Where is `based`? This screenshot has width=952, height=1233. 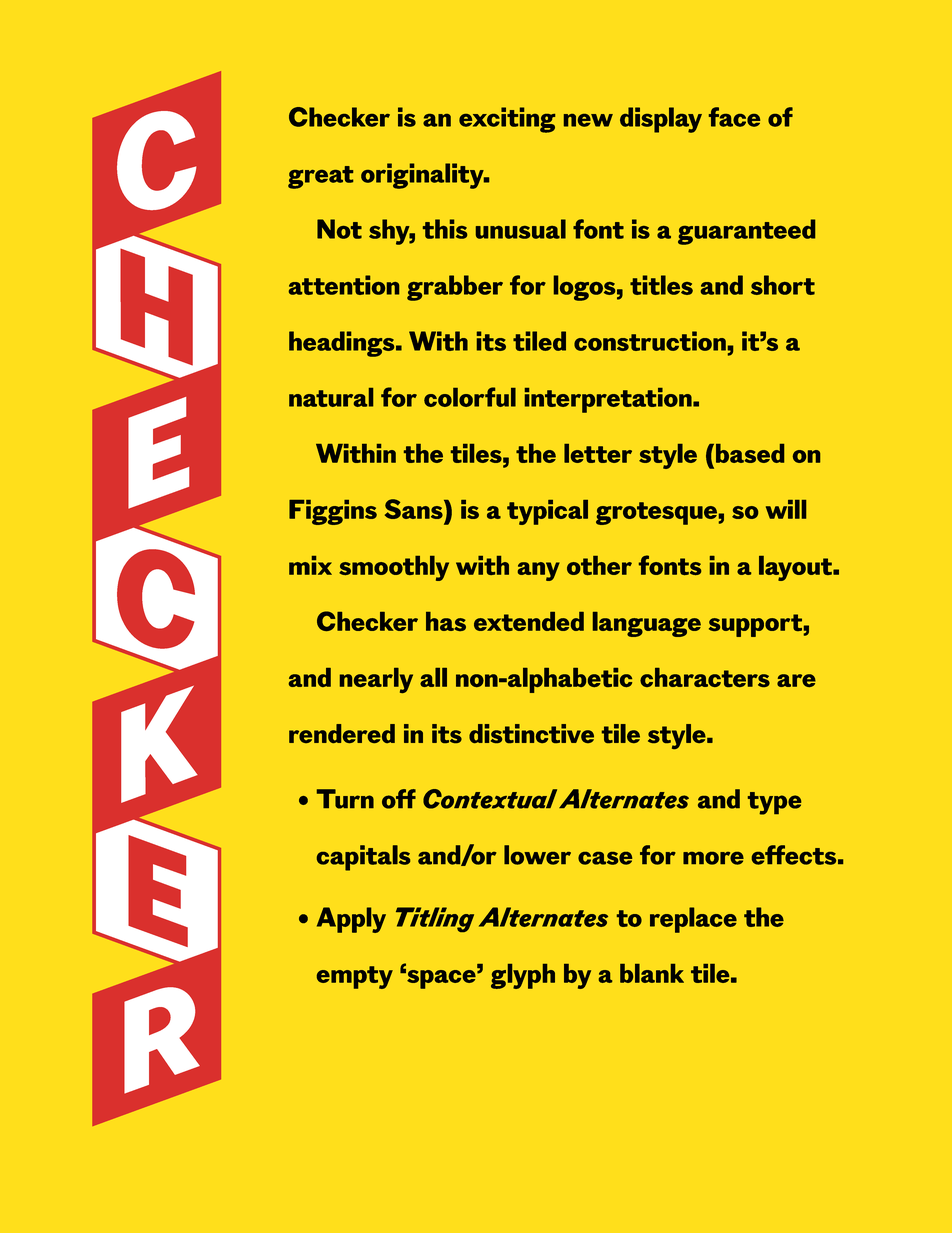 based is located at coordinates (750, 453).
